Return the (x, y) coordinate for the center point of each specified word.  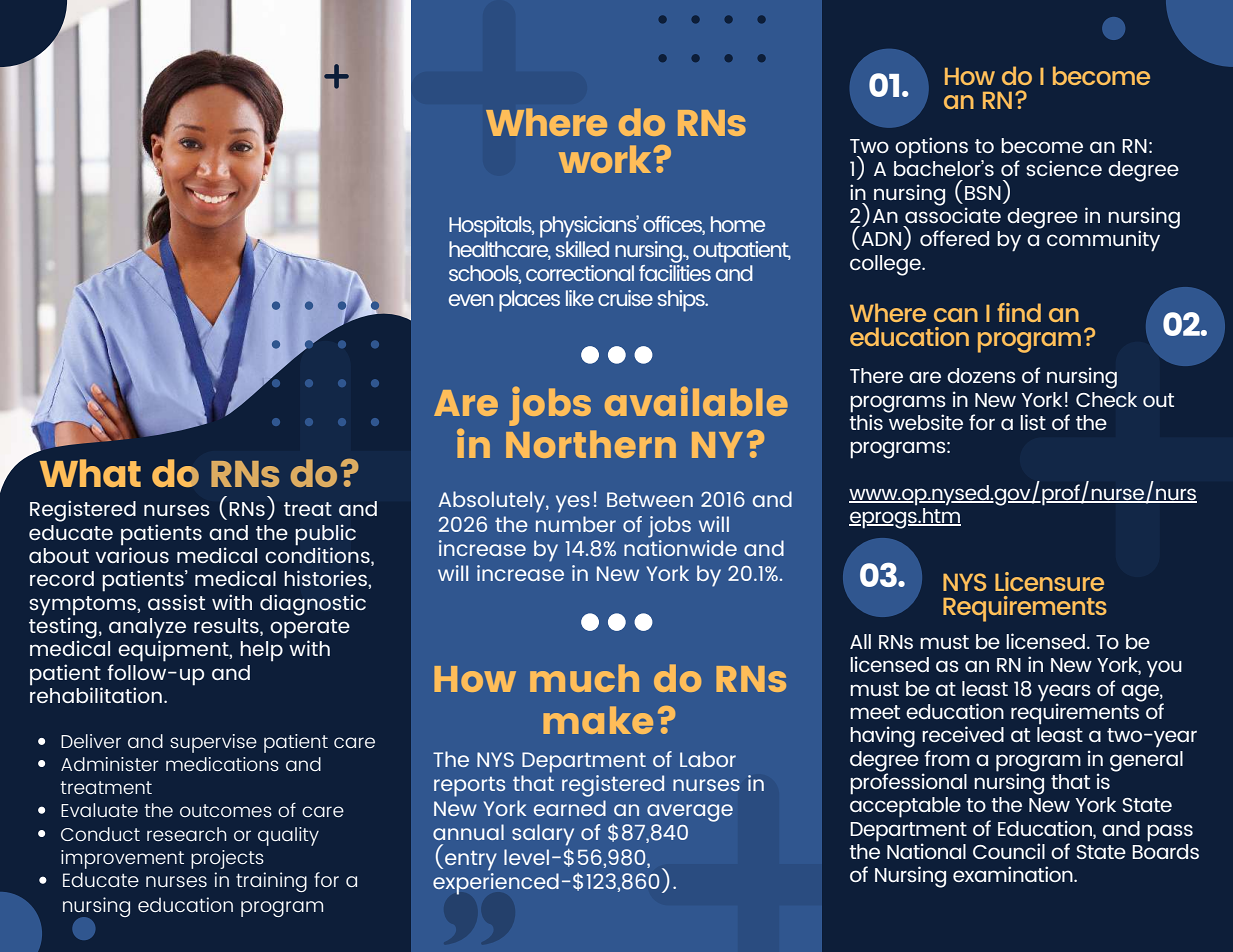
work (606, 159)
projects (227, 859)
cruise (625, 298)
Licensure (1049, 581)
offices (674, 225)
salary (543, 835)
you (1164, 668)
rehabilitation (96, 694)
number (576, 524)
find (1019, 312)
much (584, 678)
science (1064, 168)
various (132, 554)
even (471, 300)
